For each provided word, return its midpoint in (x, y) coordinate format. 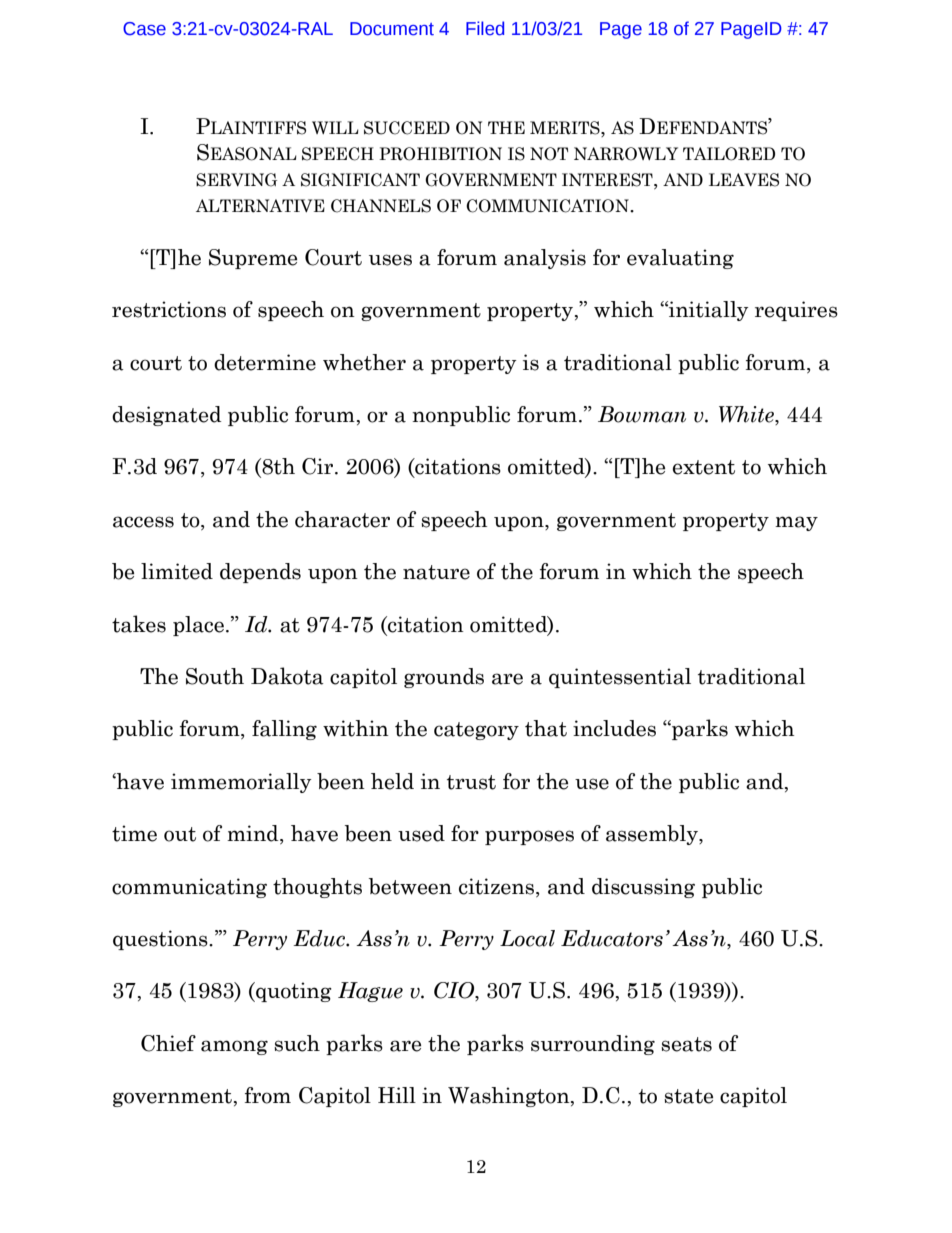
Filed (485, 28)
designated (167, 416)
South (215, 676)
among (234, 1047)
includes (614, 728)
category (476, 731)
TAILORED (729, 154)
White (747, 415)
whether (364, 362)
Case (144, 29)
